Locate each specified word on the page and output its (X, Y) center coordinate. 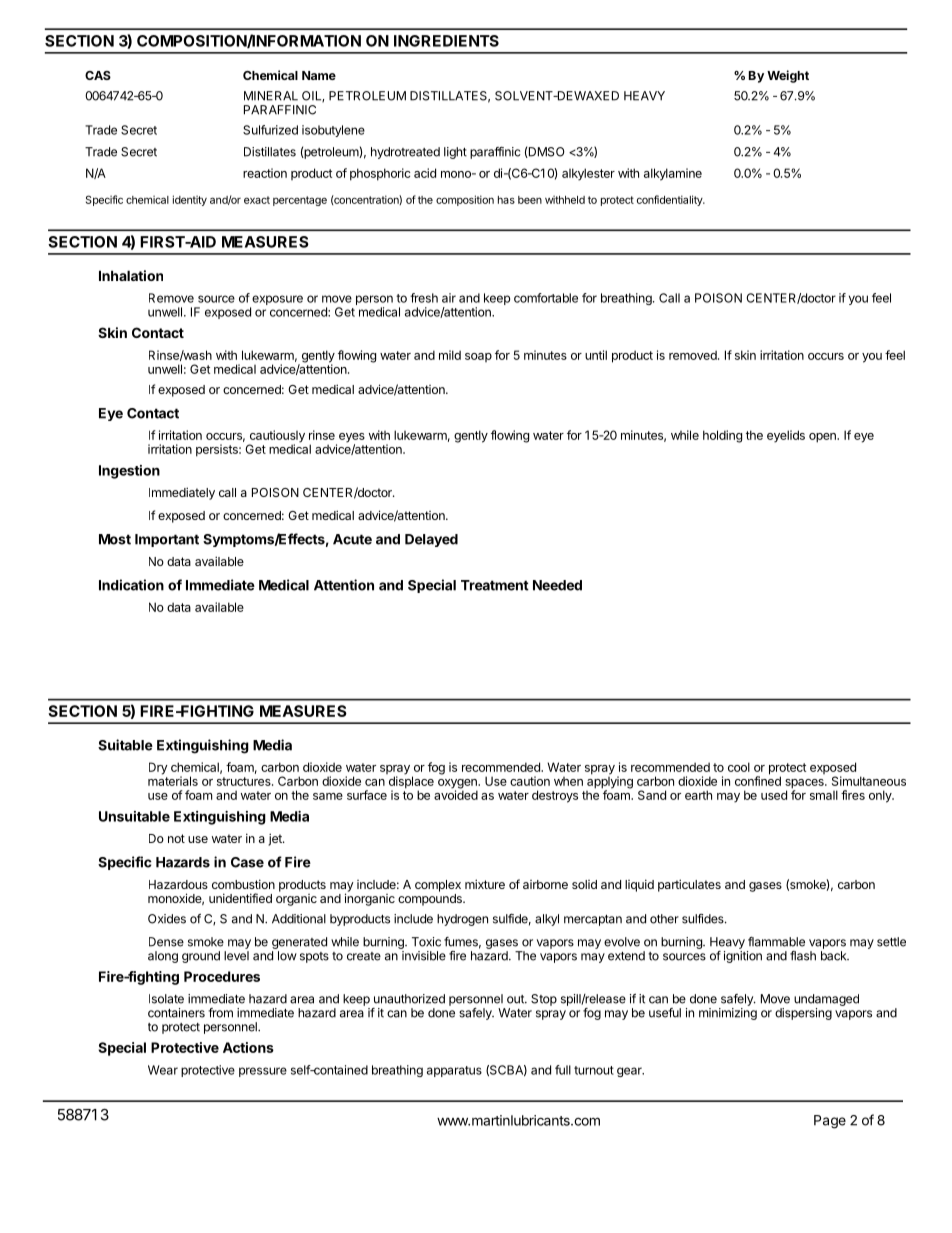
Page (830, 1122)
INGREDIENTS (446, 41)
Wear (163, 1070)
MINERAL (271, 96)
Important (167, 540)
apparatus (454, 1071)
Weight (788, 76)
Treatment (495, 585)
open (823, 438)
